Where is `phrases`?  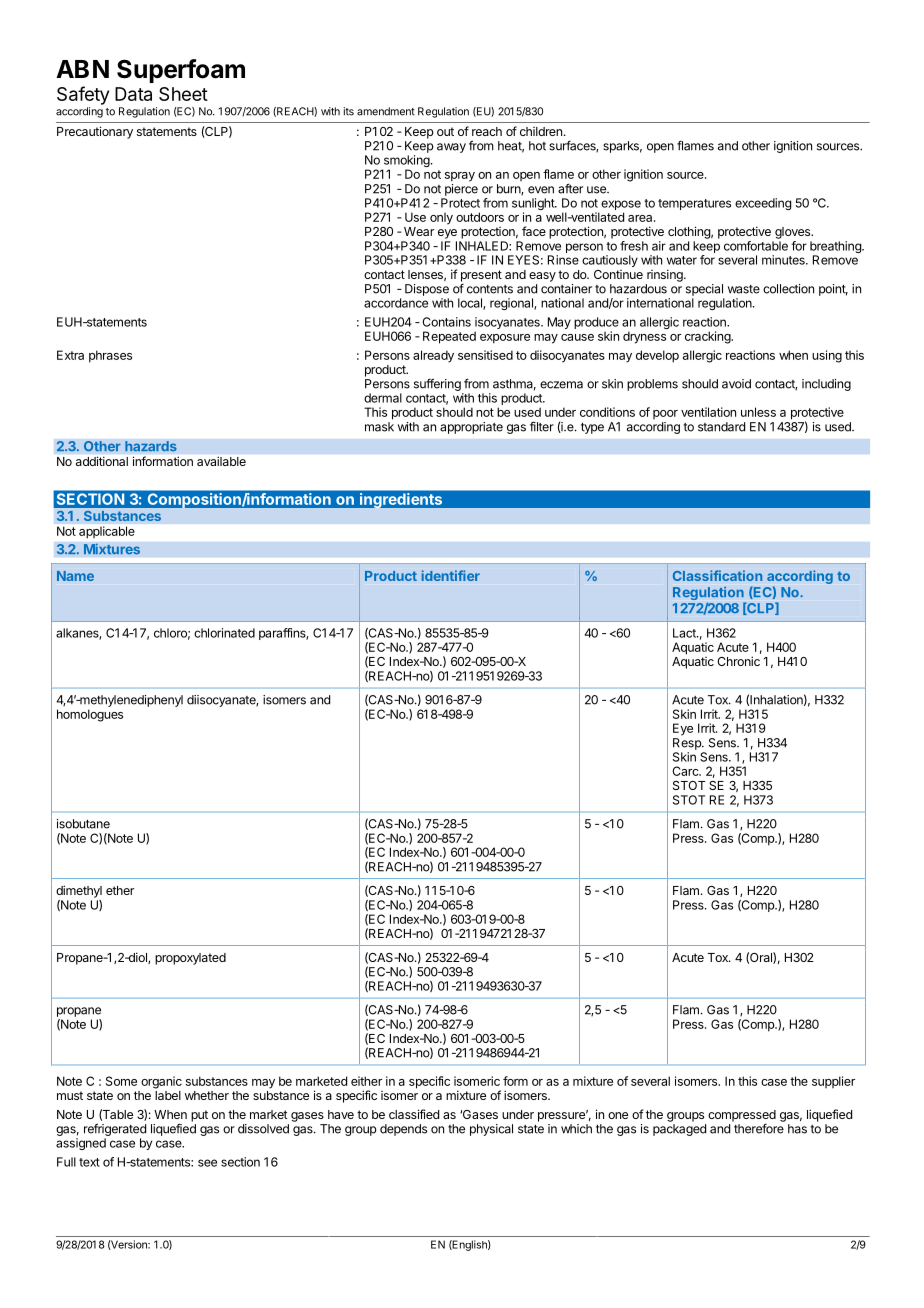
phrases is located at coordinates (110, 356).
